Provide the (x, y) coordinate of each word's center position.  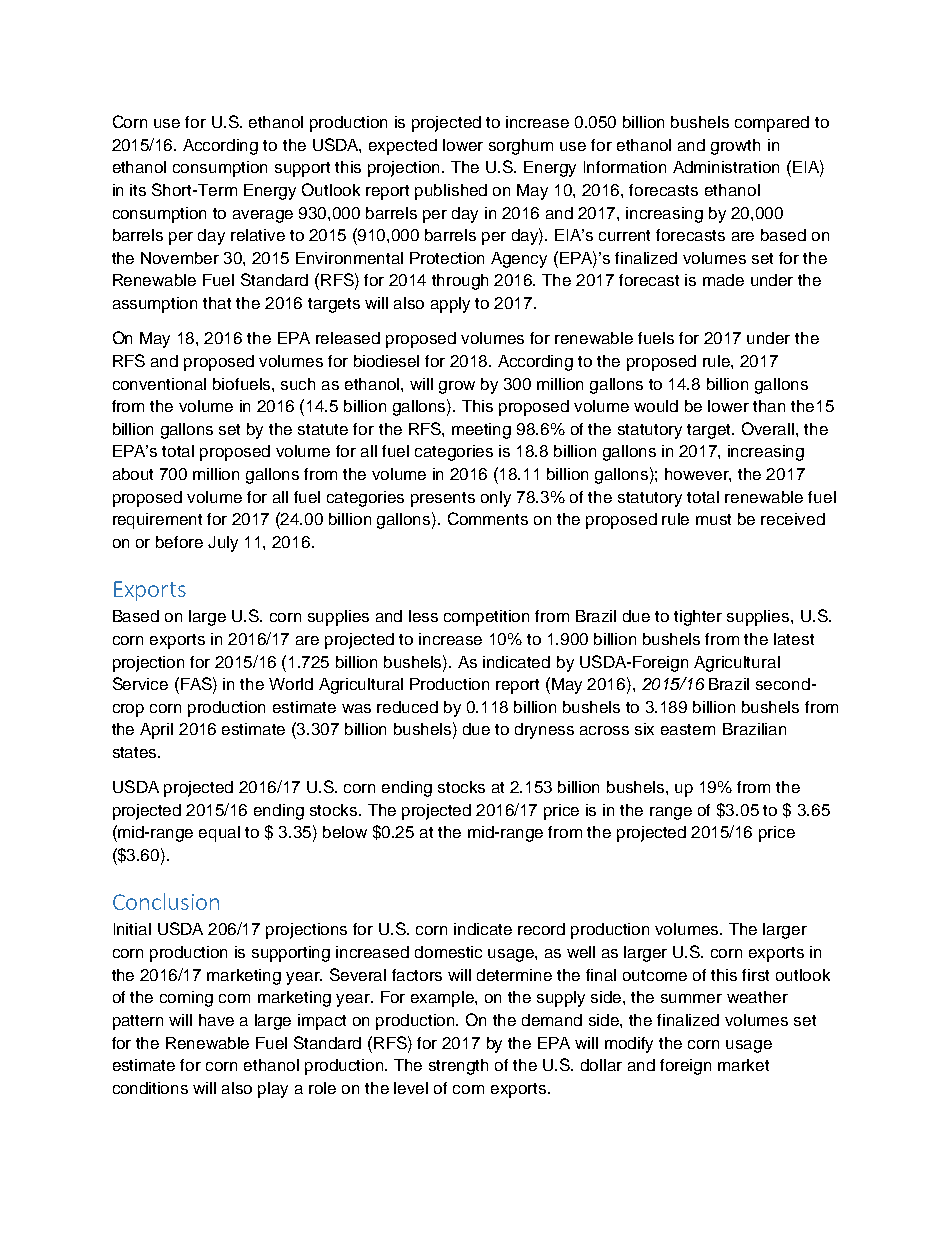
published (451, 192)
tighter (698, 618)
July (223, 544)
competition (486, 618)
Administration (726, 167)
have (216, 1020)
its (138, 190)
